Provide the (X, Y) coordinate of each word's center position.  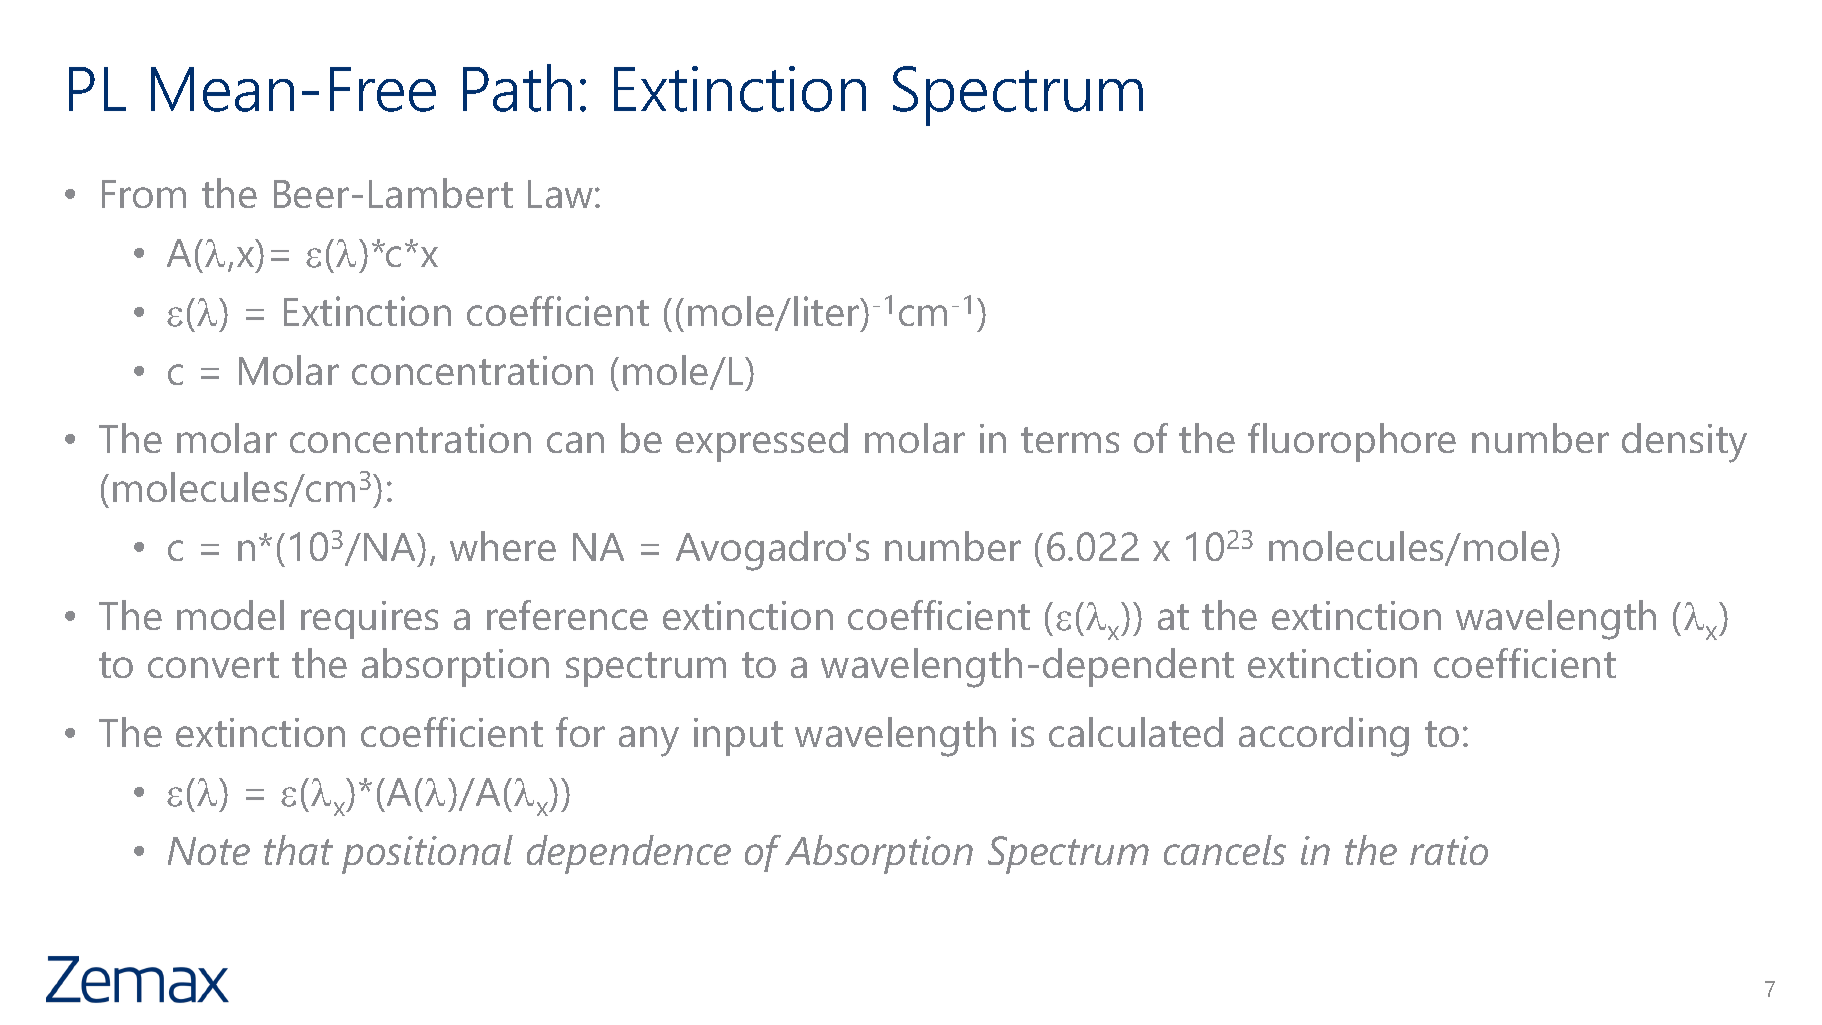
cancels (1225, 850)
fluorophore (1352, 442)
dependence (629, 854)
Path (517, 88)
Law (562, 194)
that (298, 850)
